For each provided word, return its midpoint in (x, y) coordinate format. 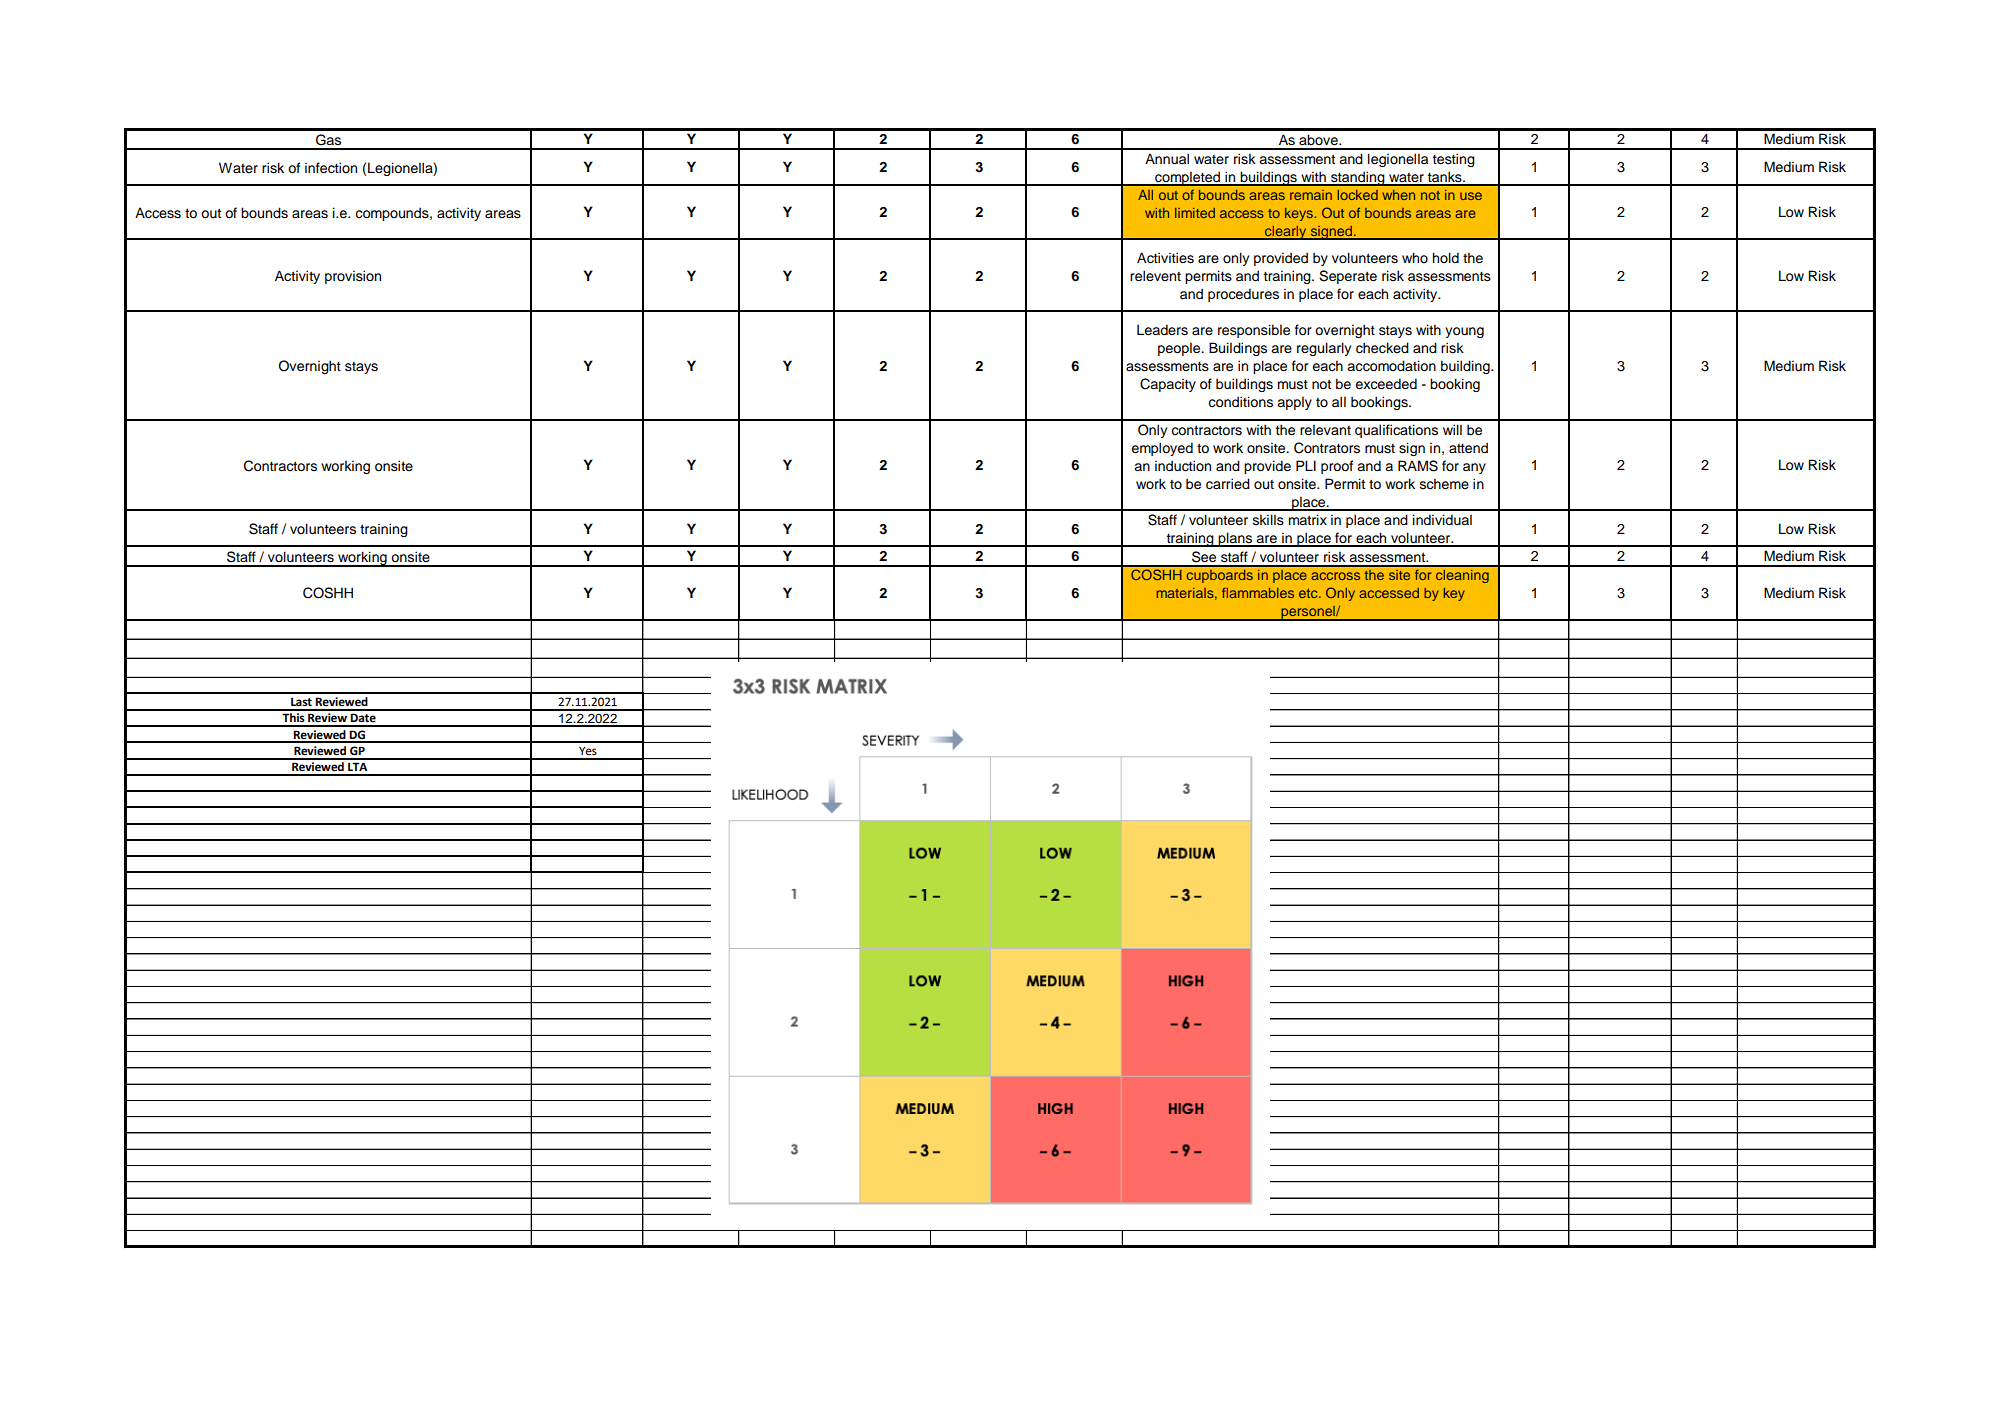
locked (1358, 195)
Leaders (1162, 330)
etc (1309, 593)
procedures (1243, 295)
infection (331, 168)
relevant (1325, 430)
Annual (1167, 159)
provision (353, 277)
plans (1236, 539)
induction (1183, 466)
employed (1162, 449)
